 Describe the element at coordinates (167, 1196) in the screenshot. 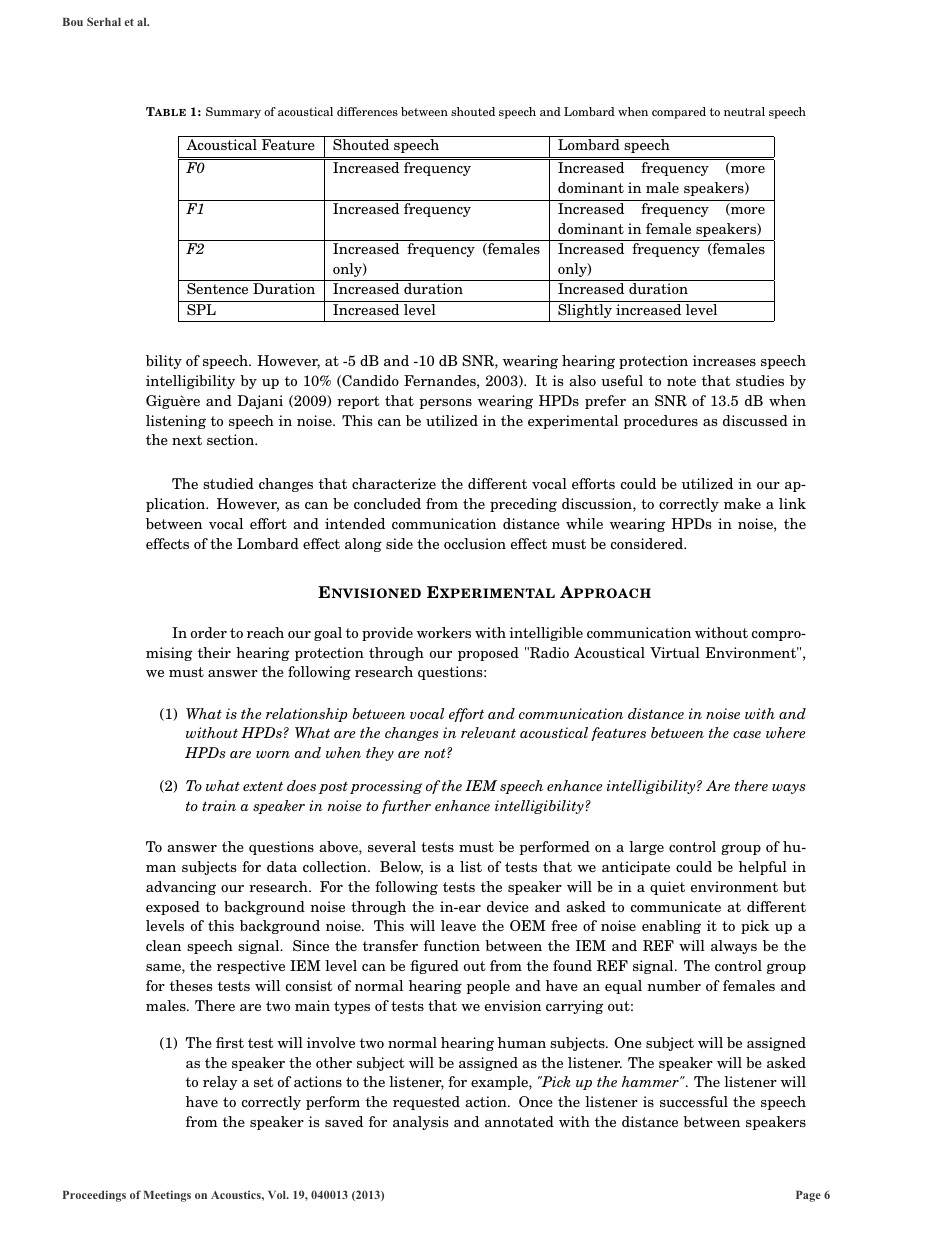

I see `Meetings` at that location.
